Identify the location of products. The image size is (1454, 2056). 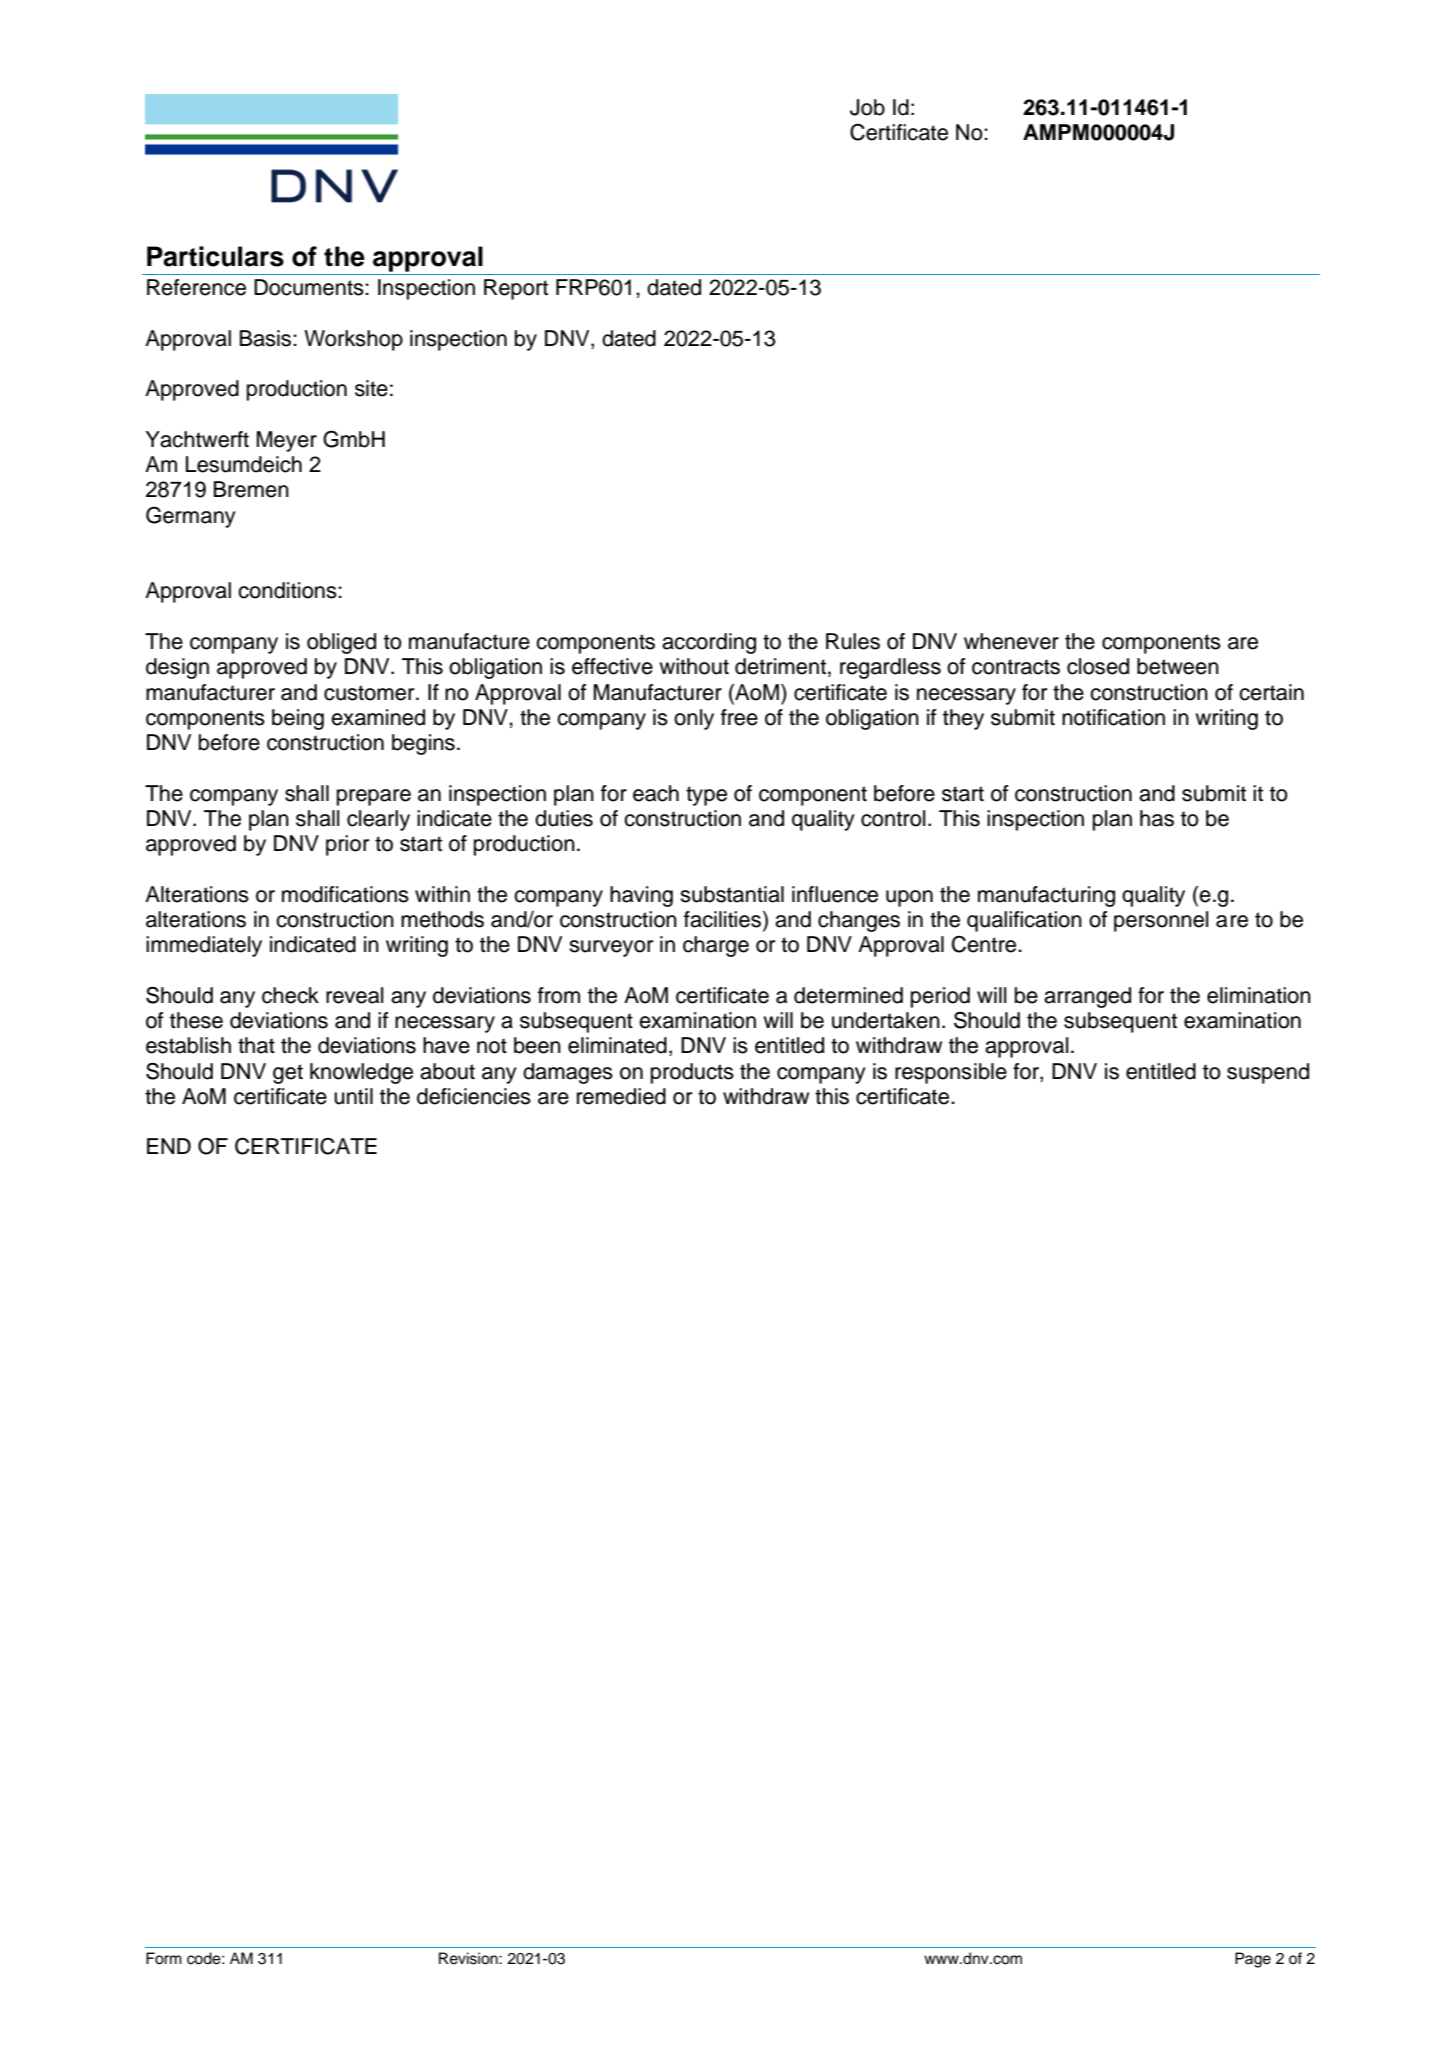
(692, 1073).
